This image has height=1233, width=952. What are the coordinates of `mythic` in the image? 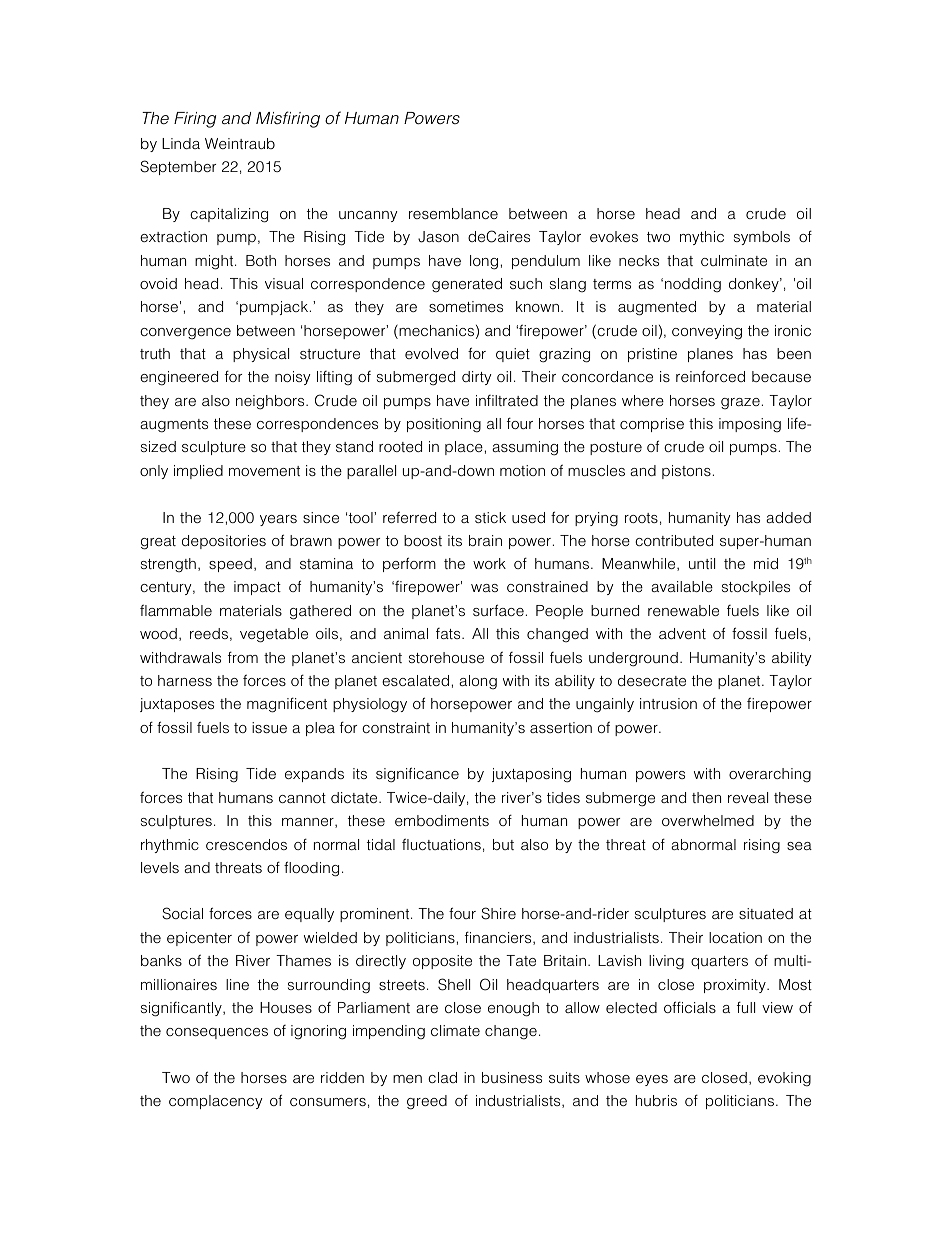 It's located at (702, 238).
